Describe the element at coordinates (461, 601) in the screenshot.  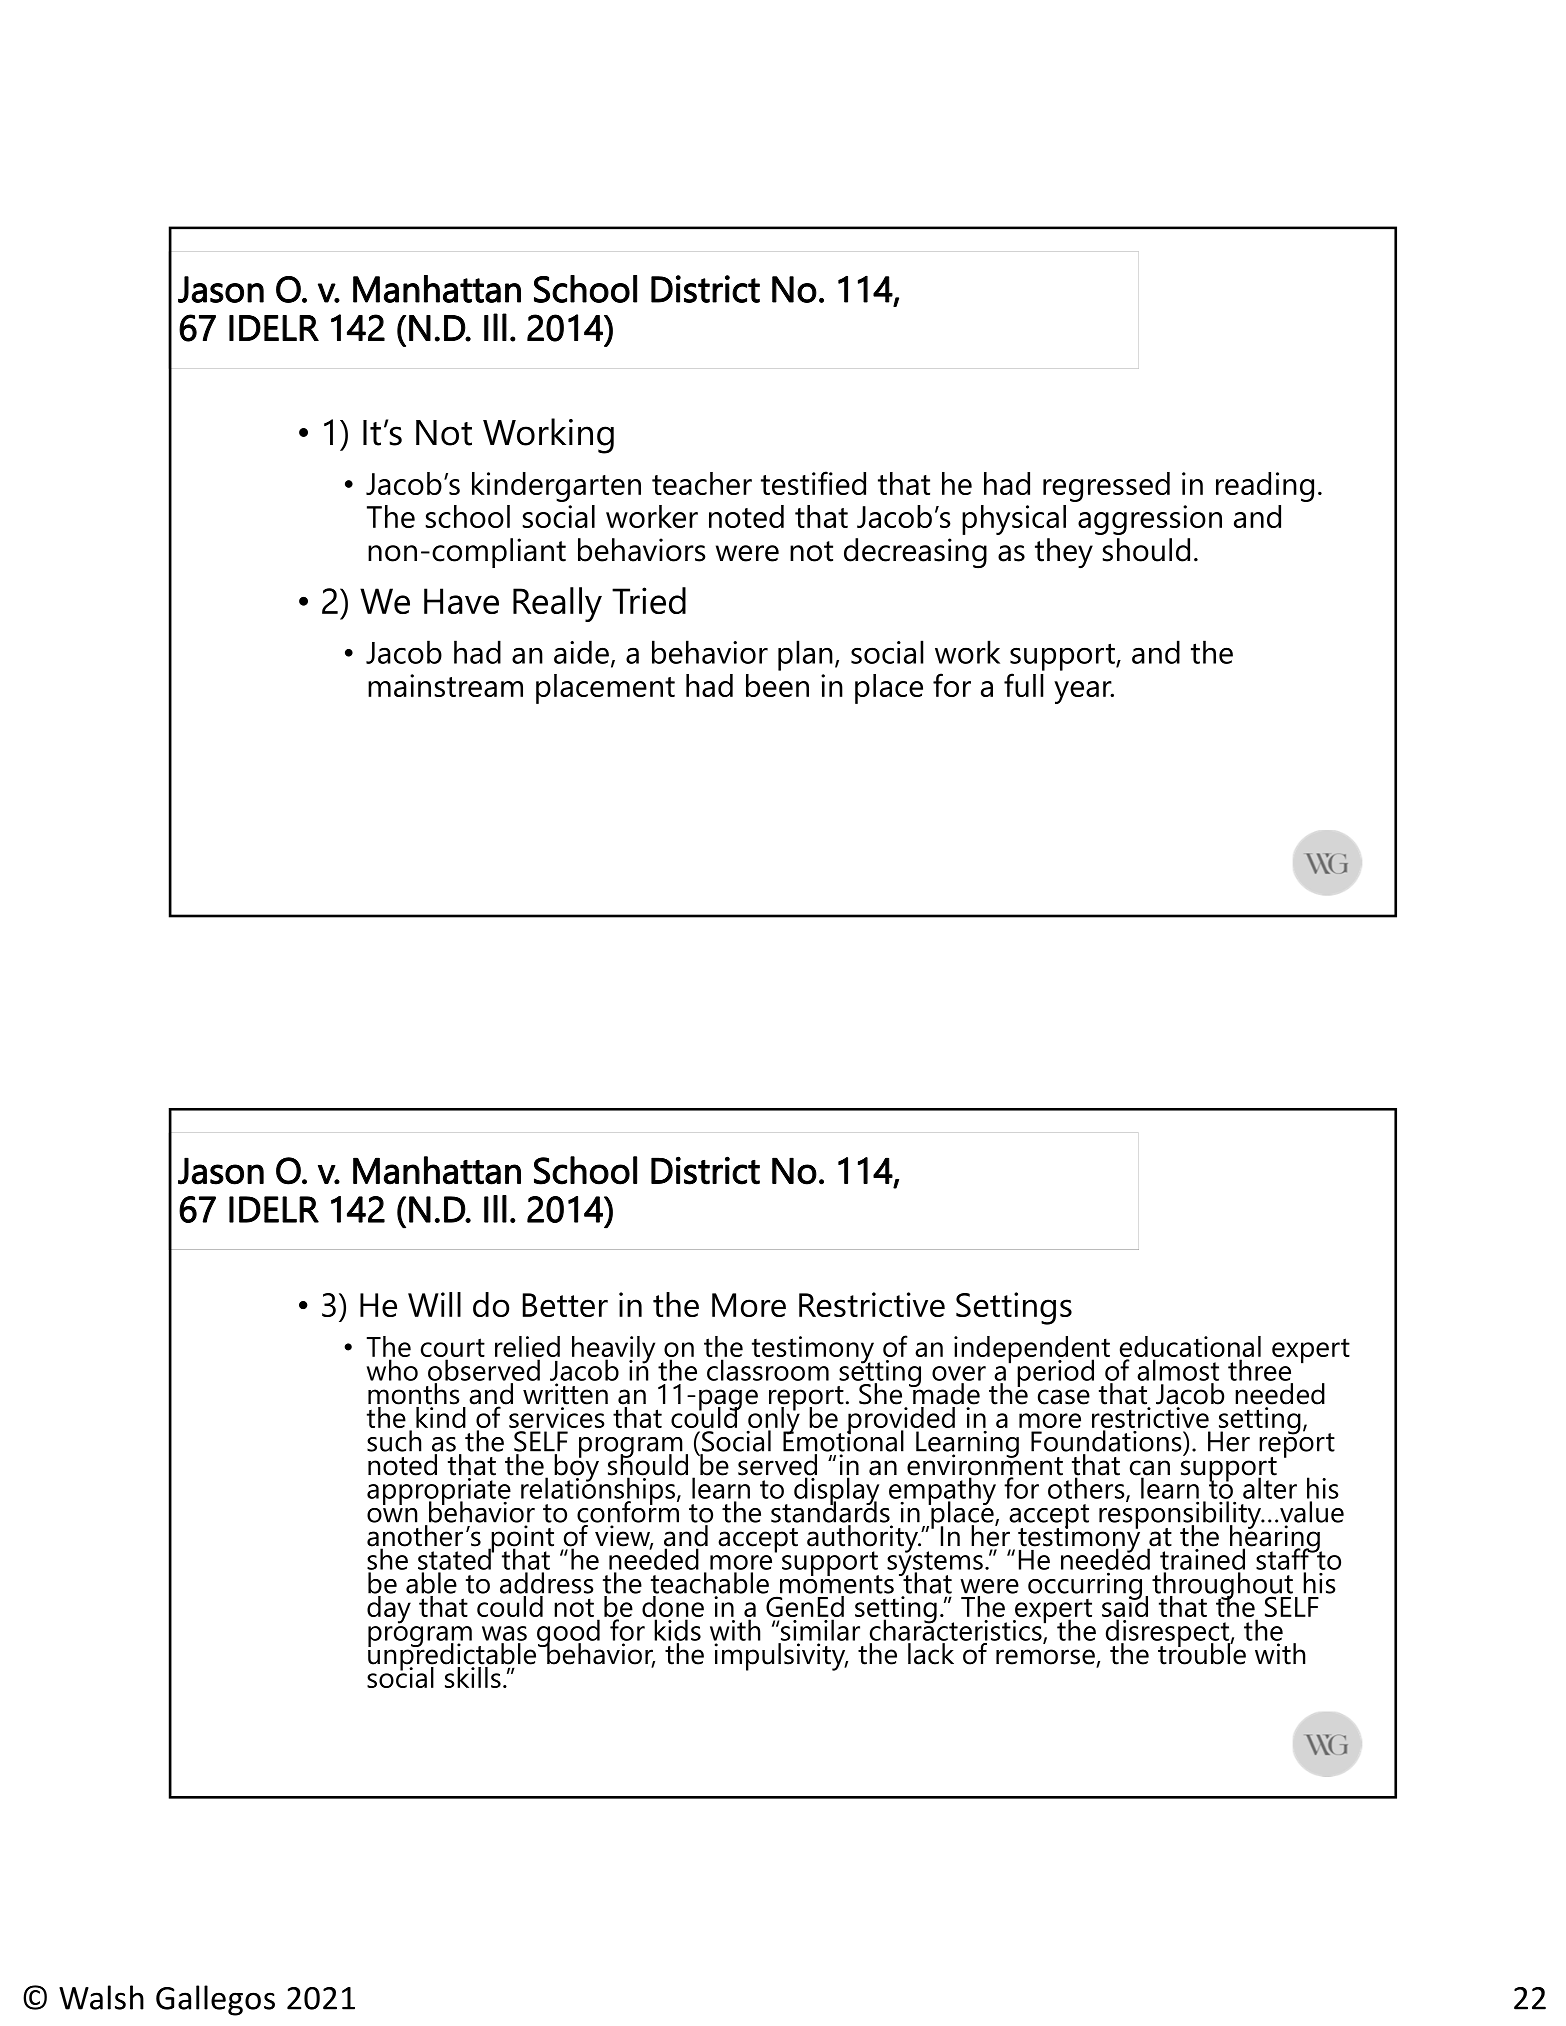
I see `Have` at that location.
